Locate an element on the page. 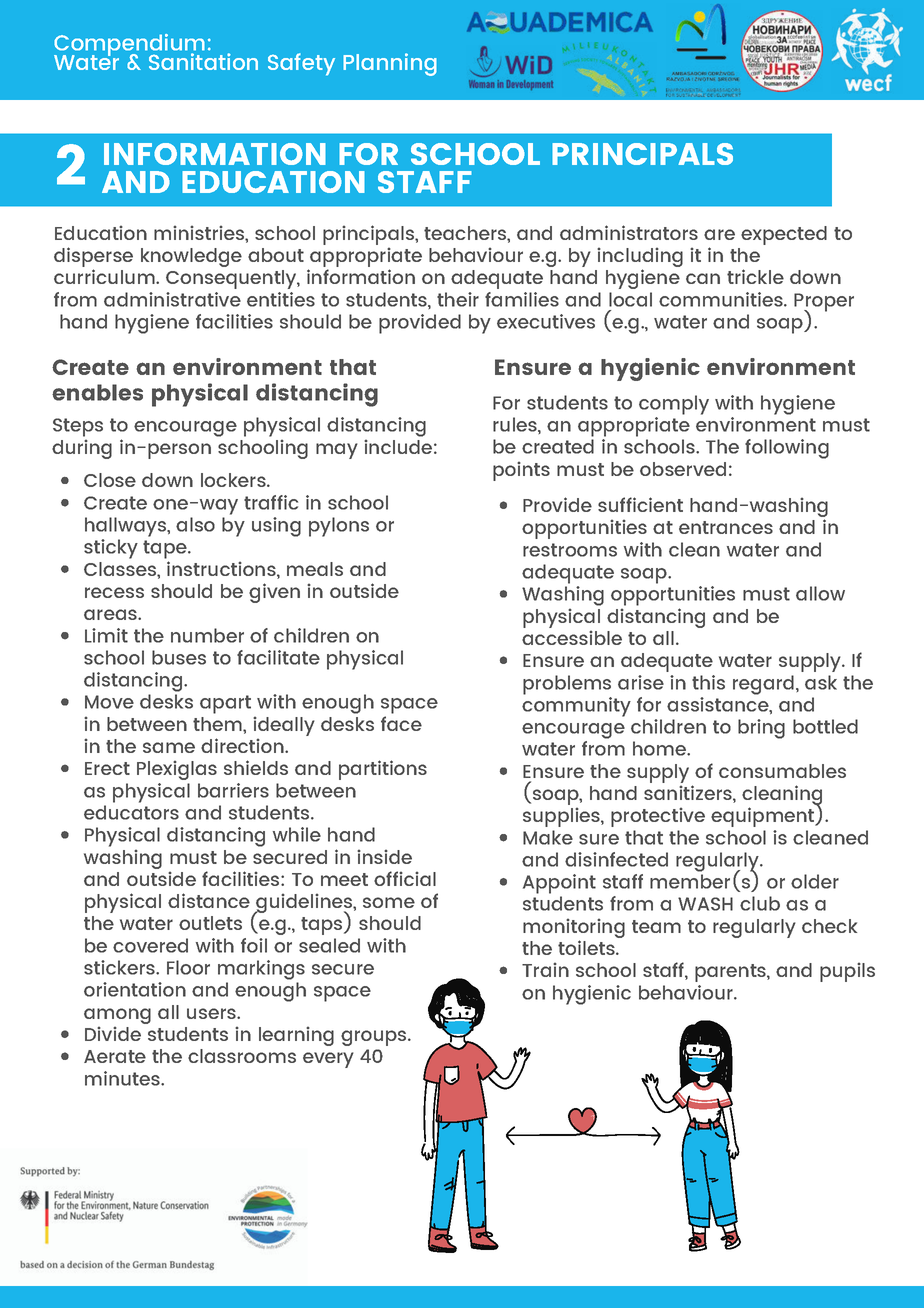 The height and width of the document is (1308, 924). equipment is located at coordinates (764, 816).
